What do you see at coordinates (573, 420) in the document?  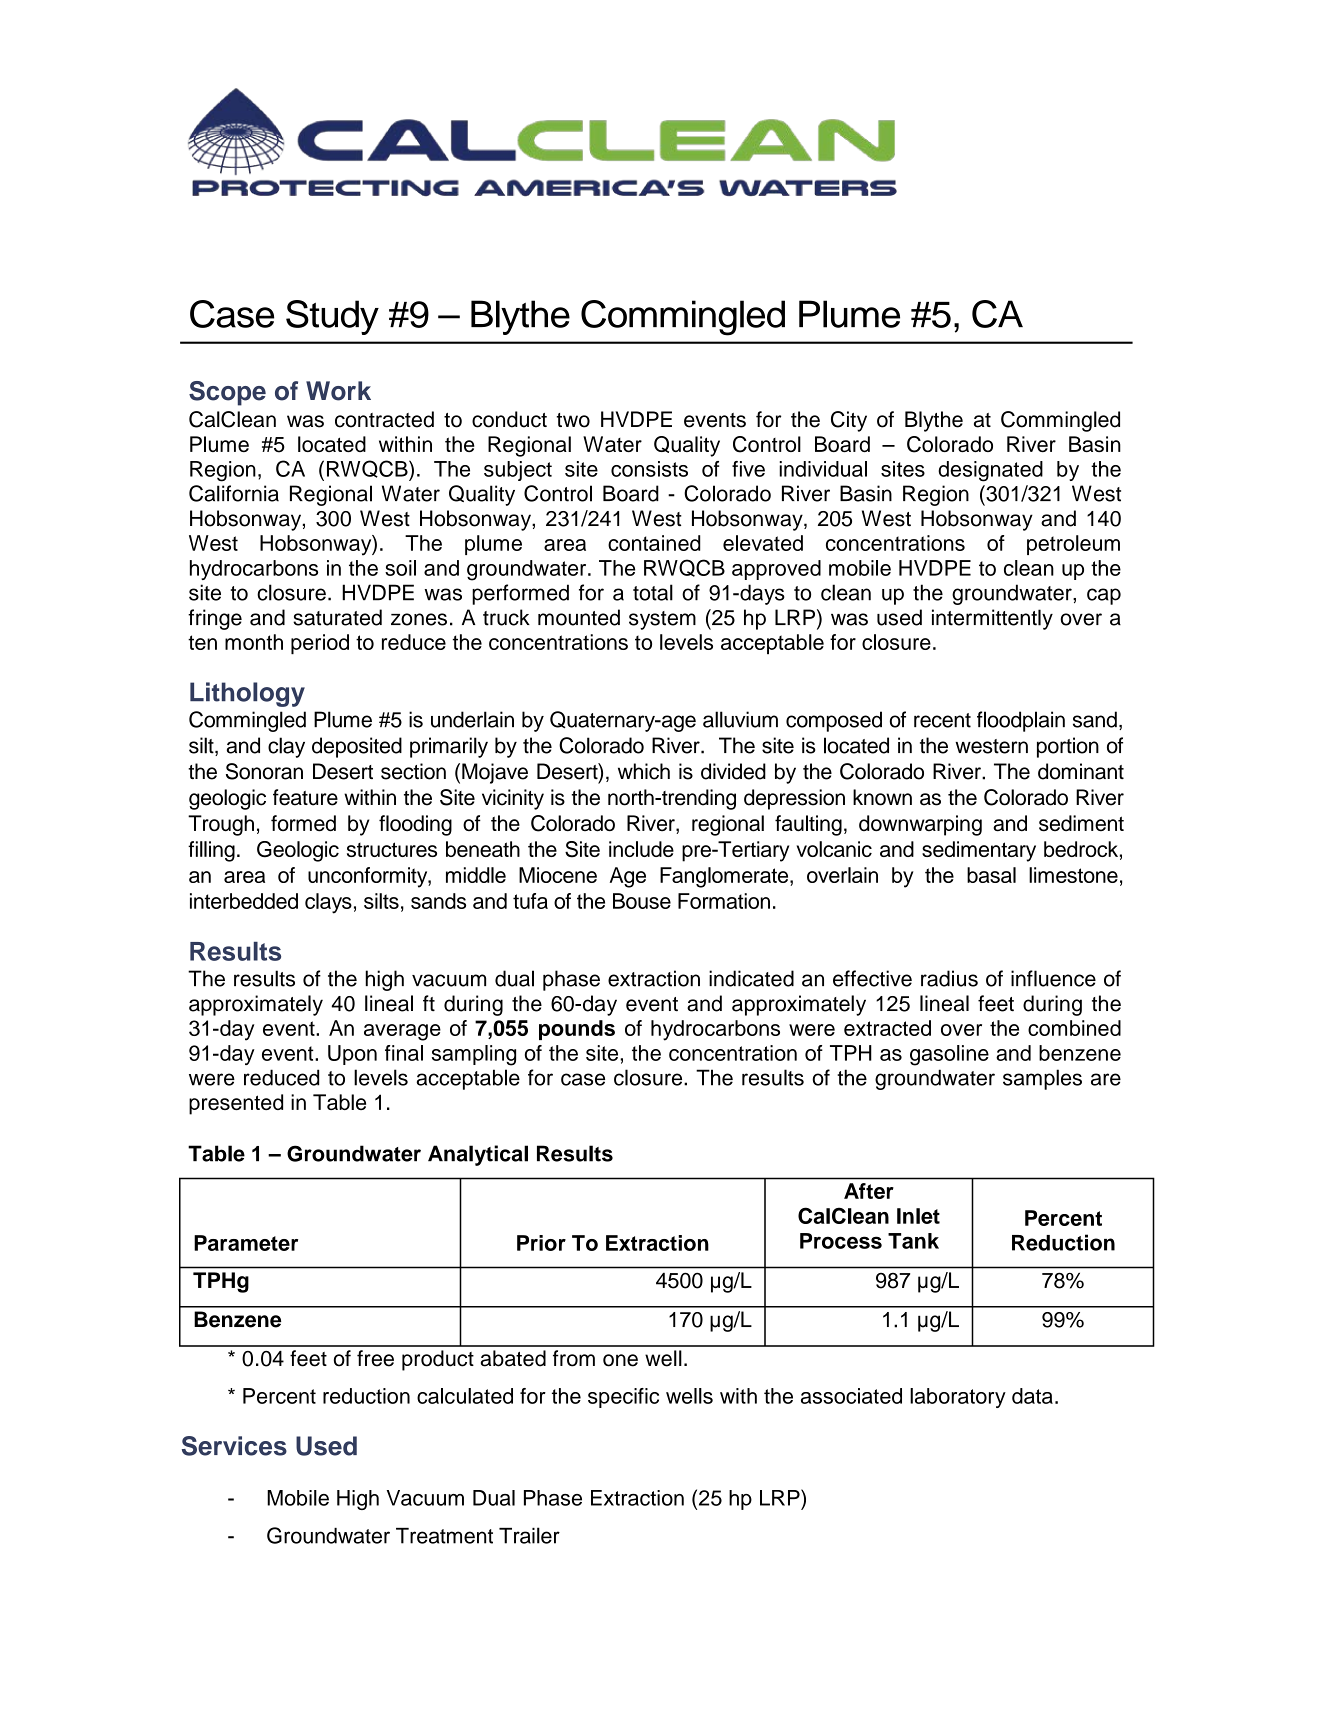 I see `two` at bounding box center [573, 420].
